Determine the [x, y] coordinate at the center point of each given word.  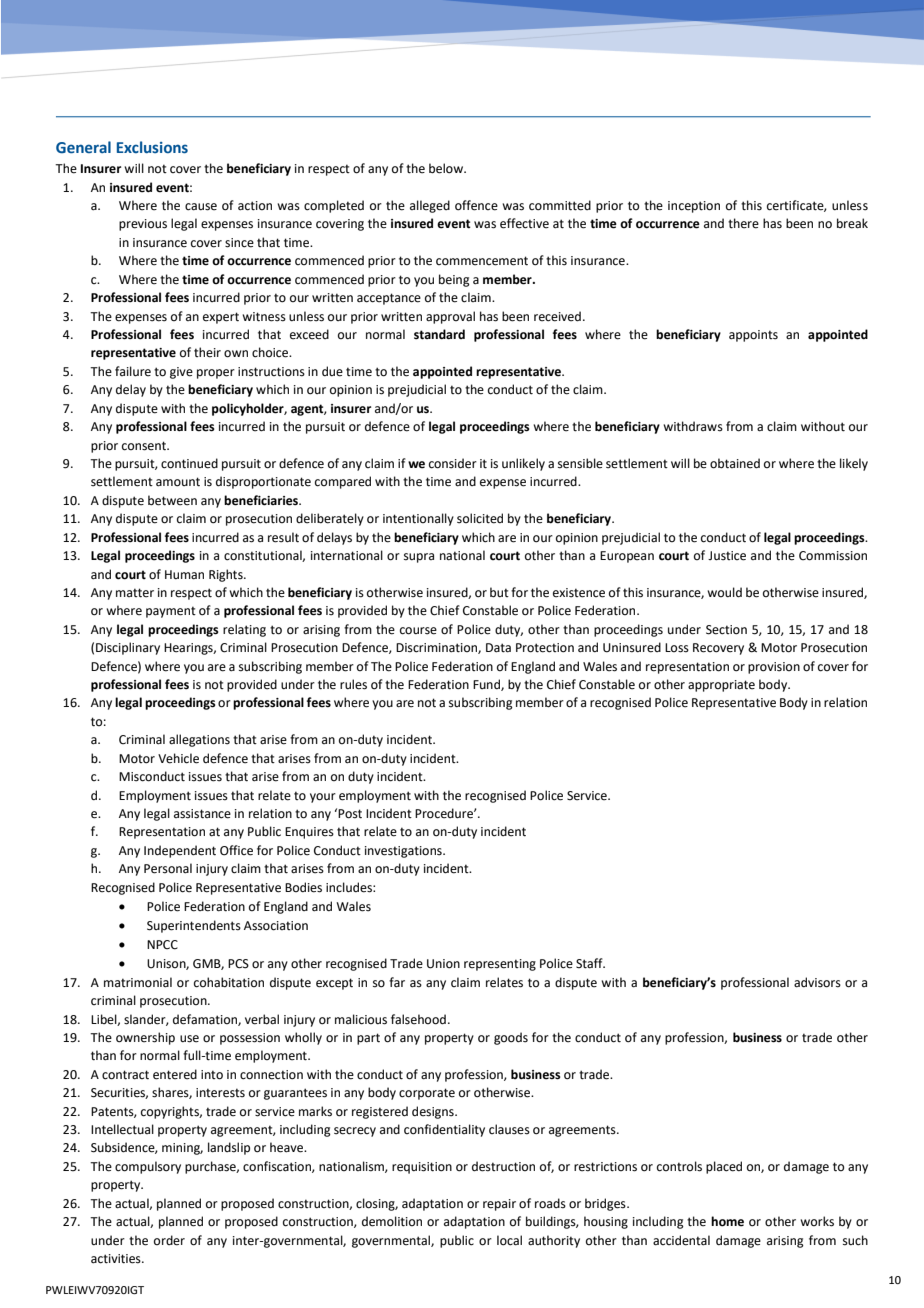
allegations [199, 740]
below [447, 168]
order [169, 1240]
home [727, 1221]
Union [443, 964]
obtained [735, 463]
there [743, 223]
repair [499, 1205]
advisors [817, 982]
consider [453, 463]
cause [201, 207]
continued [189, 463]
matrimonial [138, 982]
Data [498, 648]
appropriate [721, 686]
